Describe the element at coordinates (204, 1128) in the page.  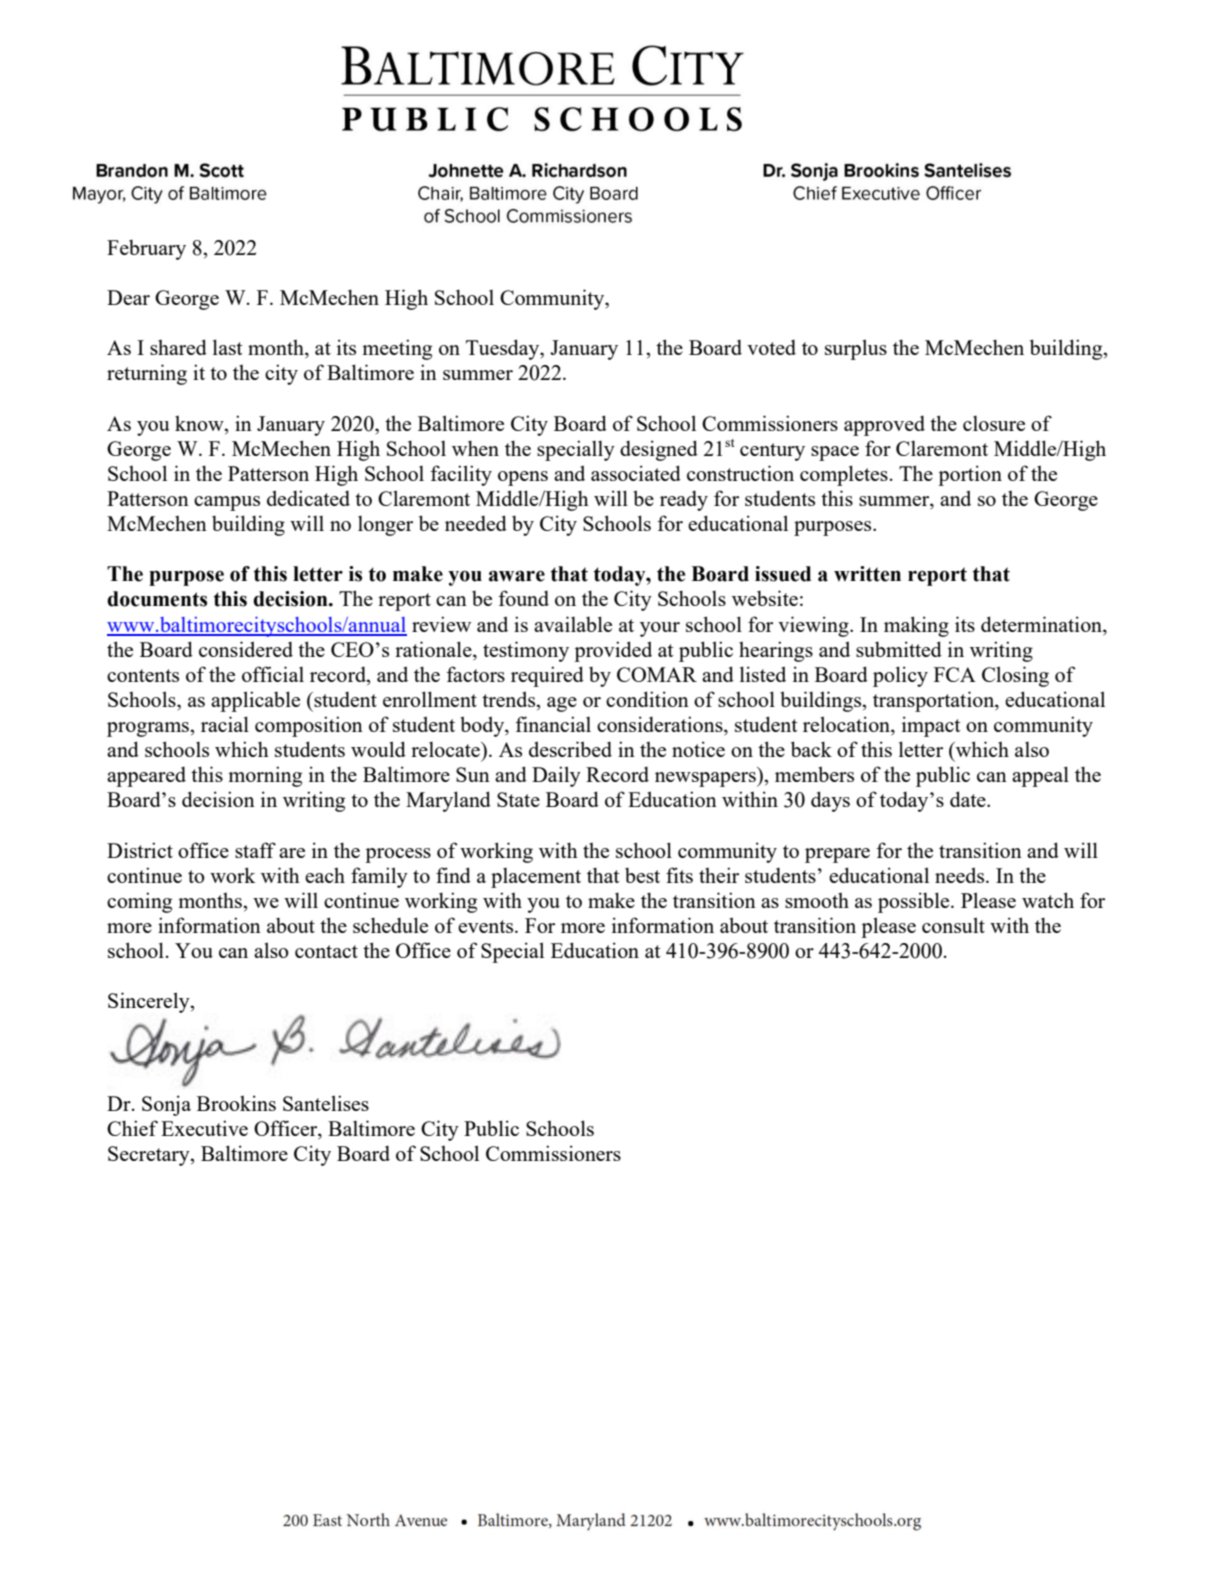
I see `Executive` at that location.
